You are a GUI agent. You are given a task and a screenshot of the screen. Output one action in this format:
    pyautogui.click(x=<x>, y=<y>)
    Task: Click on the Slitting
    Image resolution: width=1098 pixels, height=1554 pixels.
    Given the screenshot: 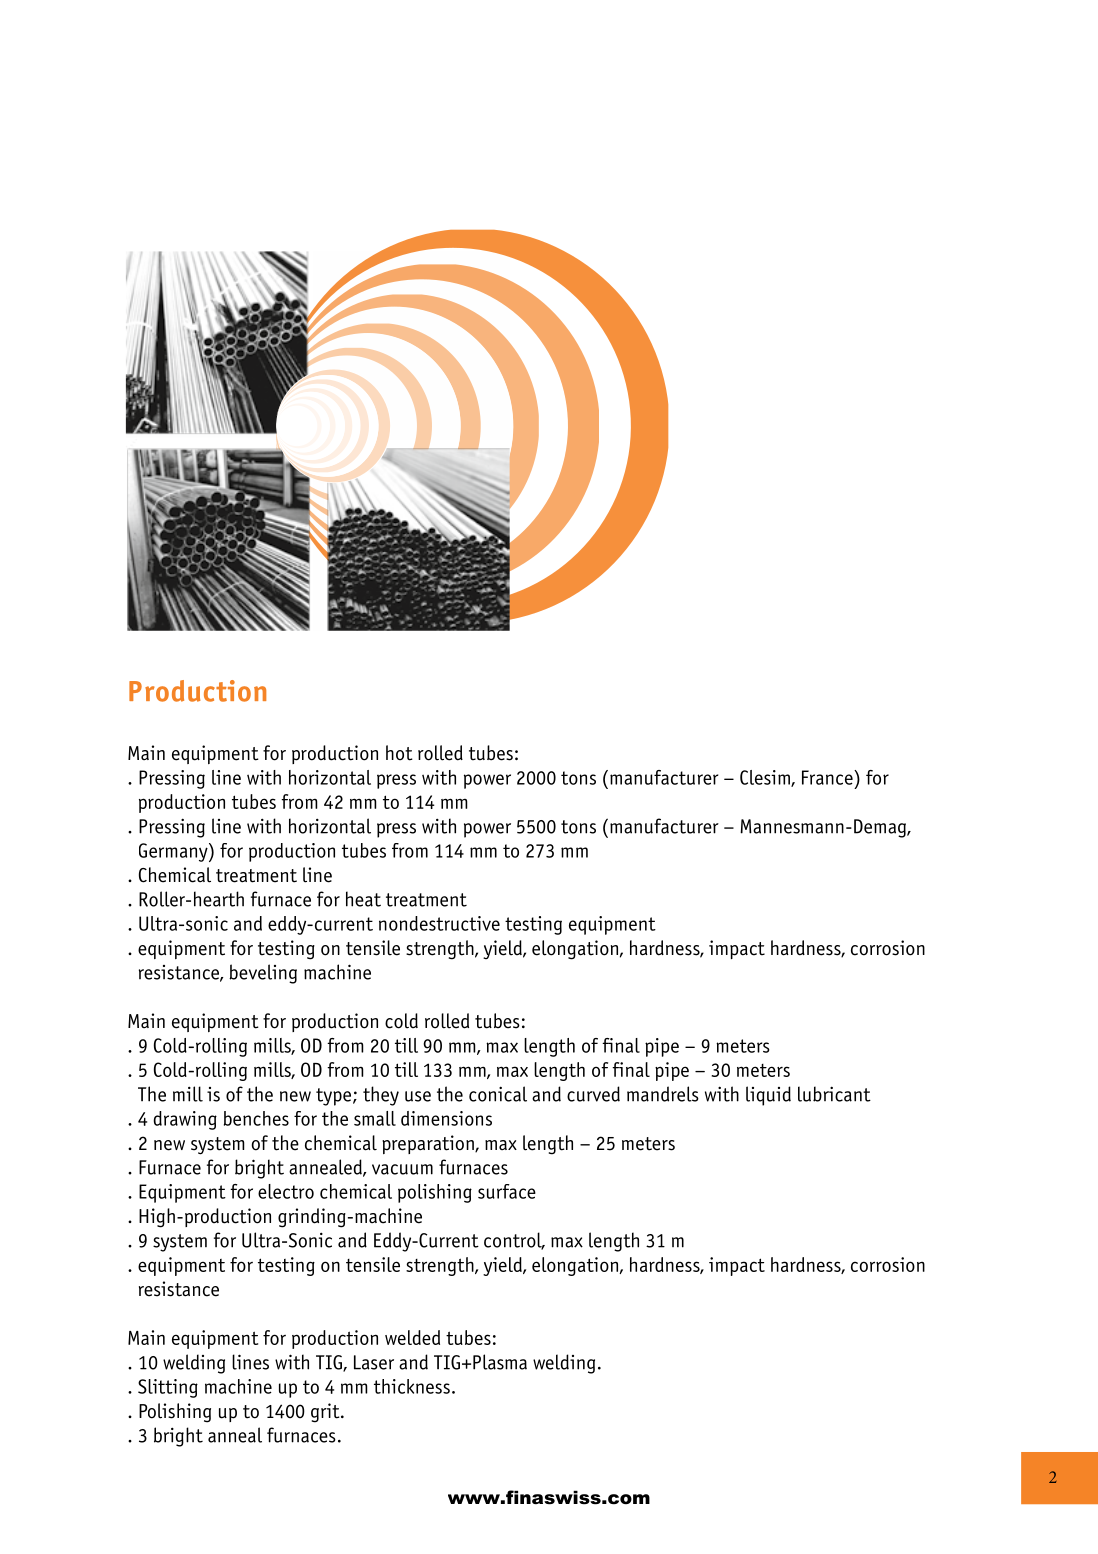 What is the action you would take?
    pyautogui.click(x=168, y=1388)
